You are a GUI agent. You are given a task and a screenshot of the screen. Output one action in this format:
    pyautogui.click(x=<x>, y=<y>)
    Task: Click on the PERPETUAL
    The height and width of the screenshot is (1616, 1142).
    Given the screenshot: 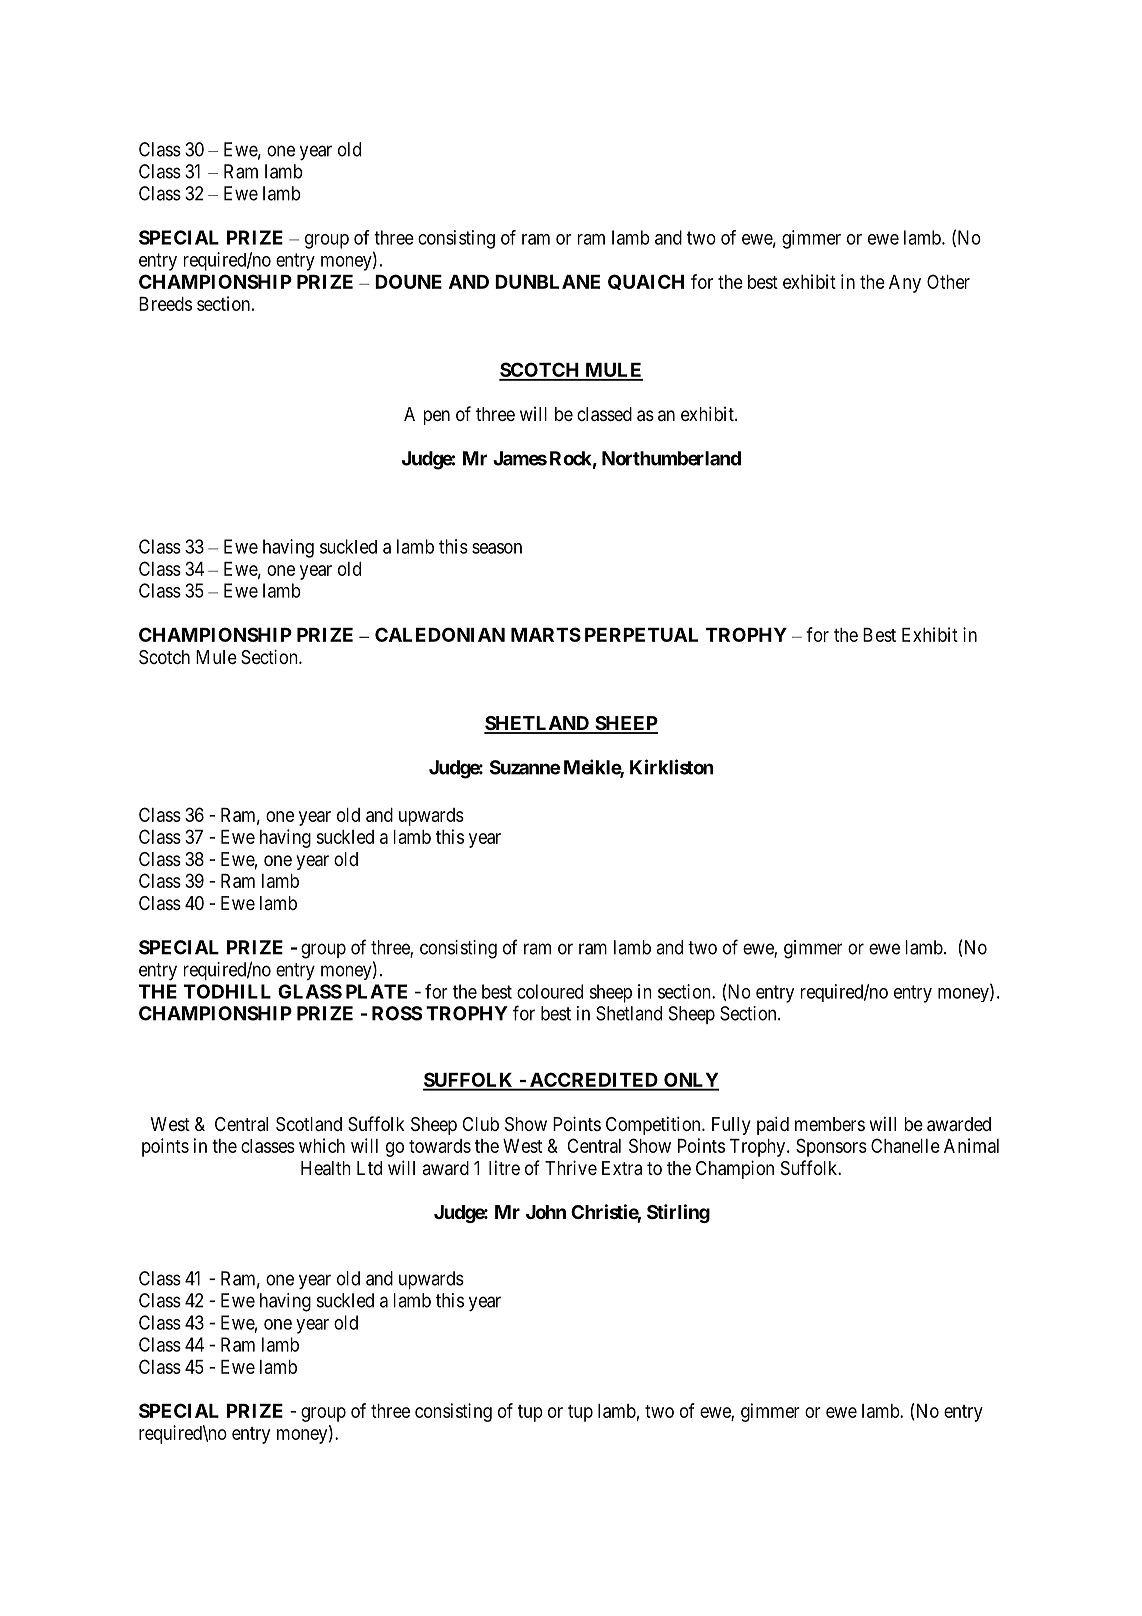 What is the action you would take?
    pyautogui.click(x=641, y=635)
